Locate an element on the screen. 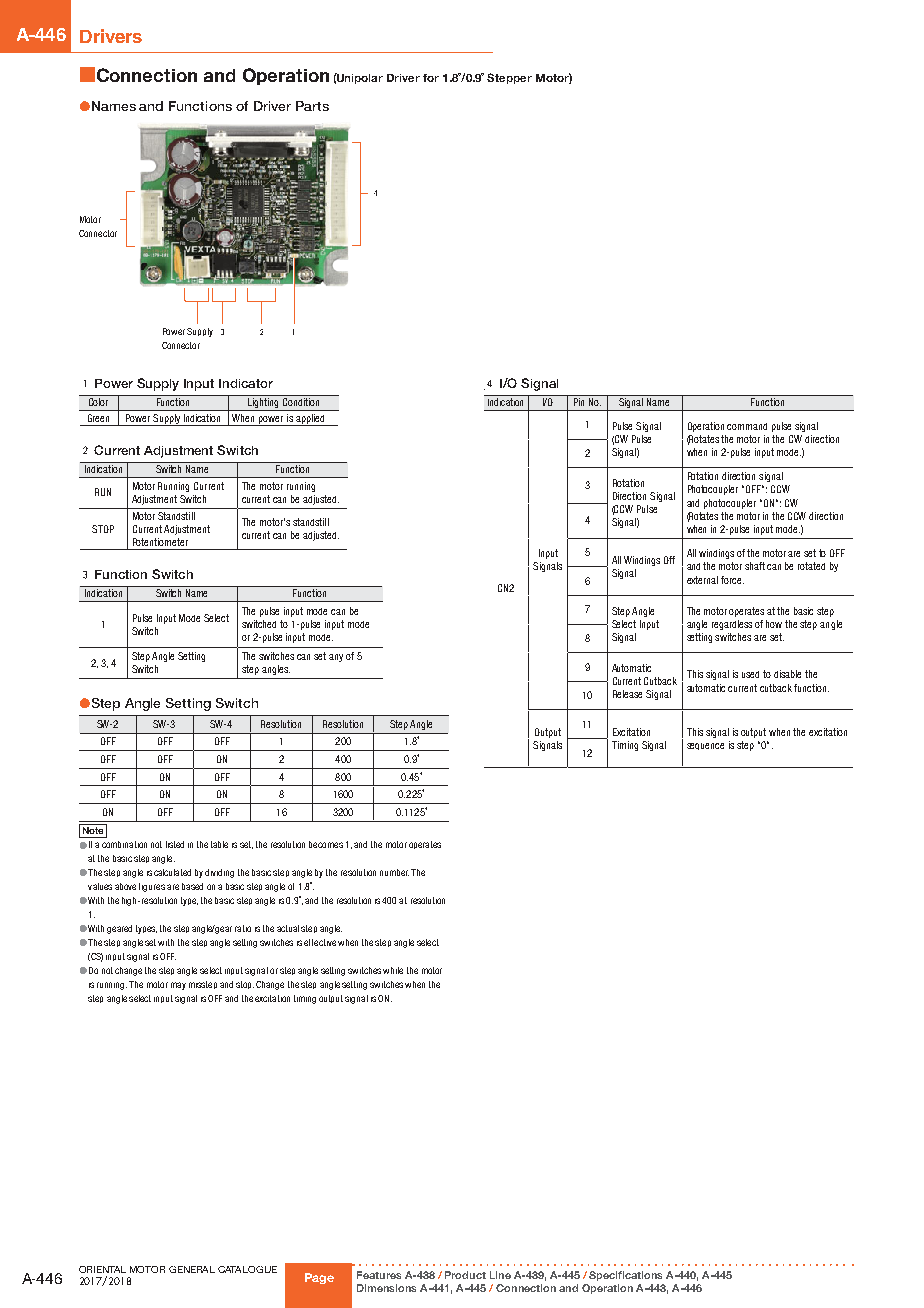  GENERAL is located at coordinates (192, 1269).
